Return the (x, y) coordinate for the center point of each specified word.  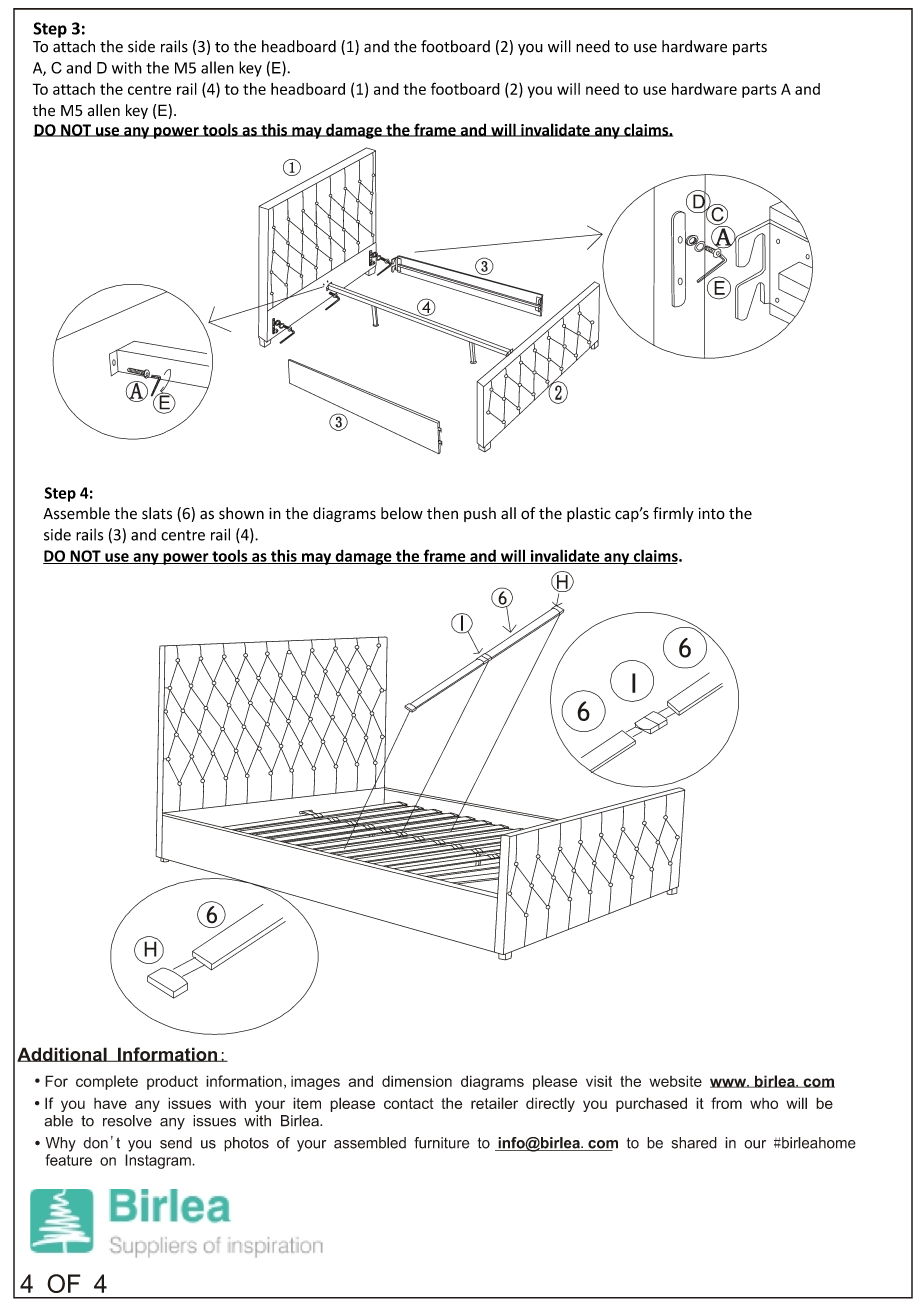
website (675, 1081)
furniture (442, 1143)
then (442, 513)
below (402, 513)
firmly (673, 514)
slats (157, 513)
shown (241, 513)
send (176, 1143)
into (711, 513)
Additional (63, 1054)
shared (694, 1143)
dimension (417, 1081)
